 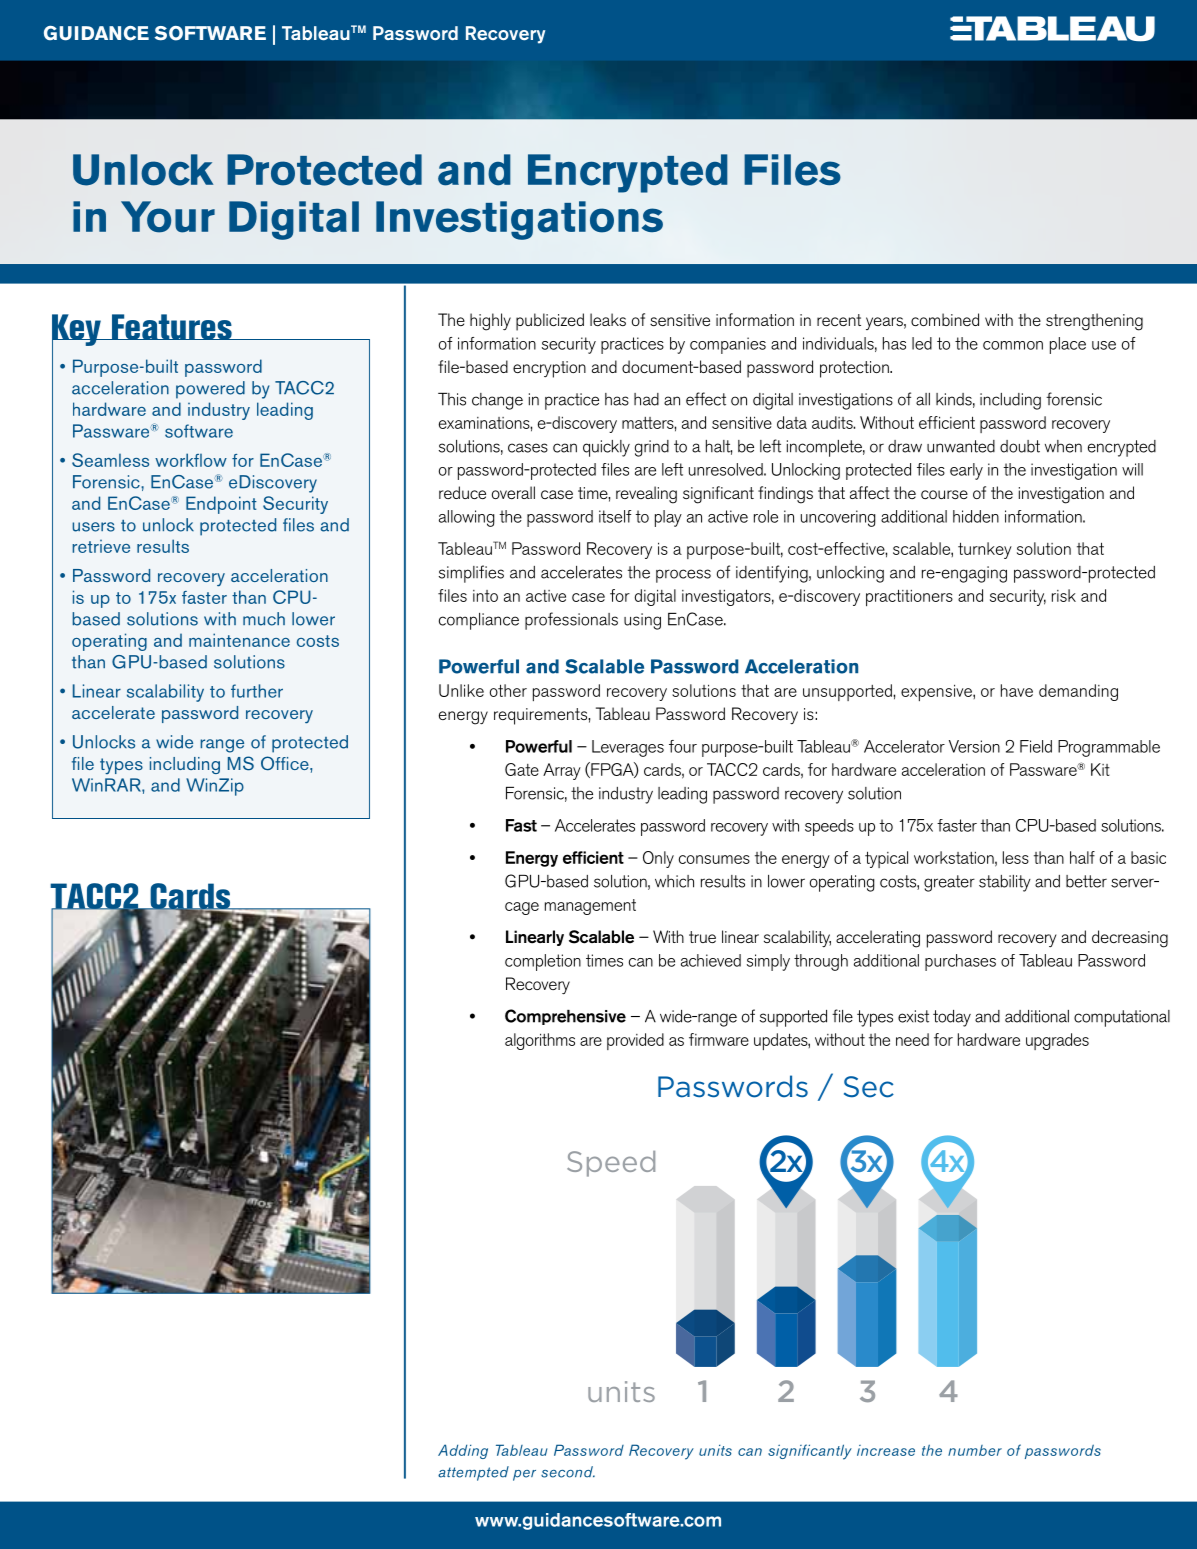 I want to click on provided, so click(x=635, y=1041).
